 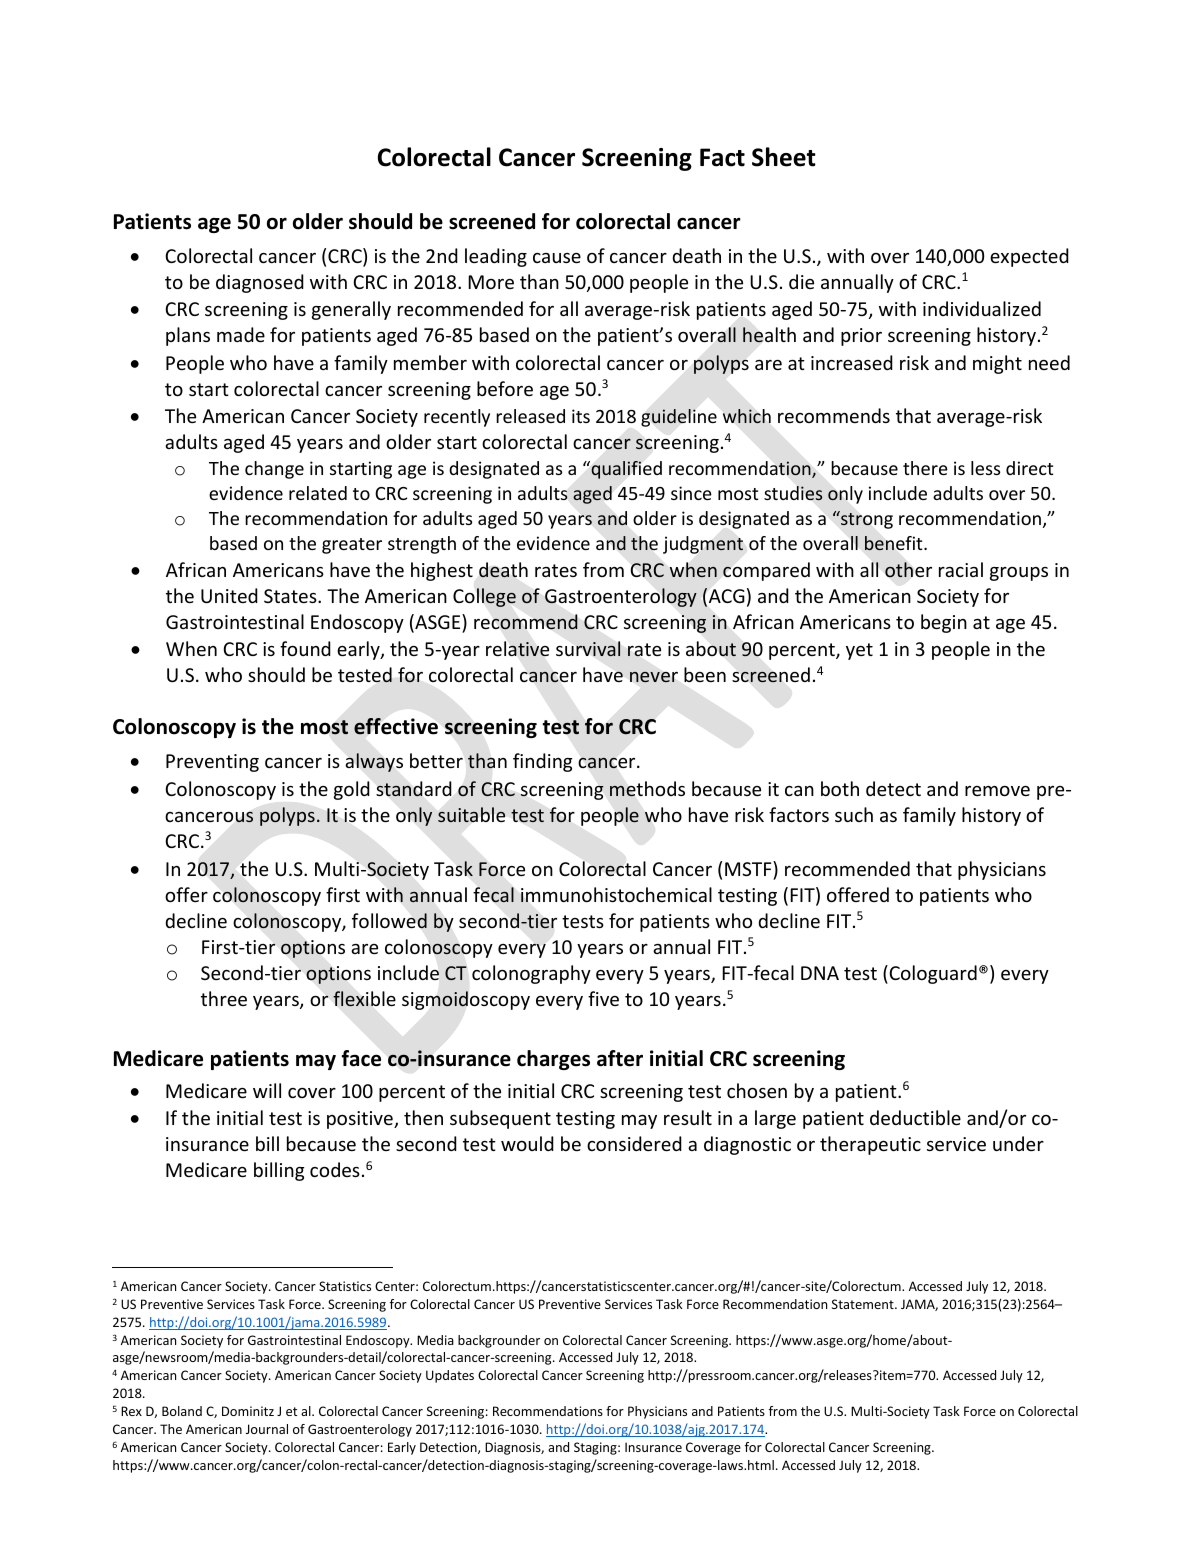 What do you see at coordinates (1029, 257) in the image?
I see `expected` at bounding box center [1029, 257].
